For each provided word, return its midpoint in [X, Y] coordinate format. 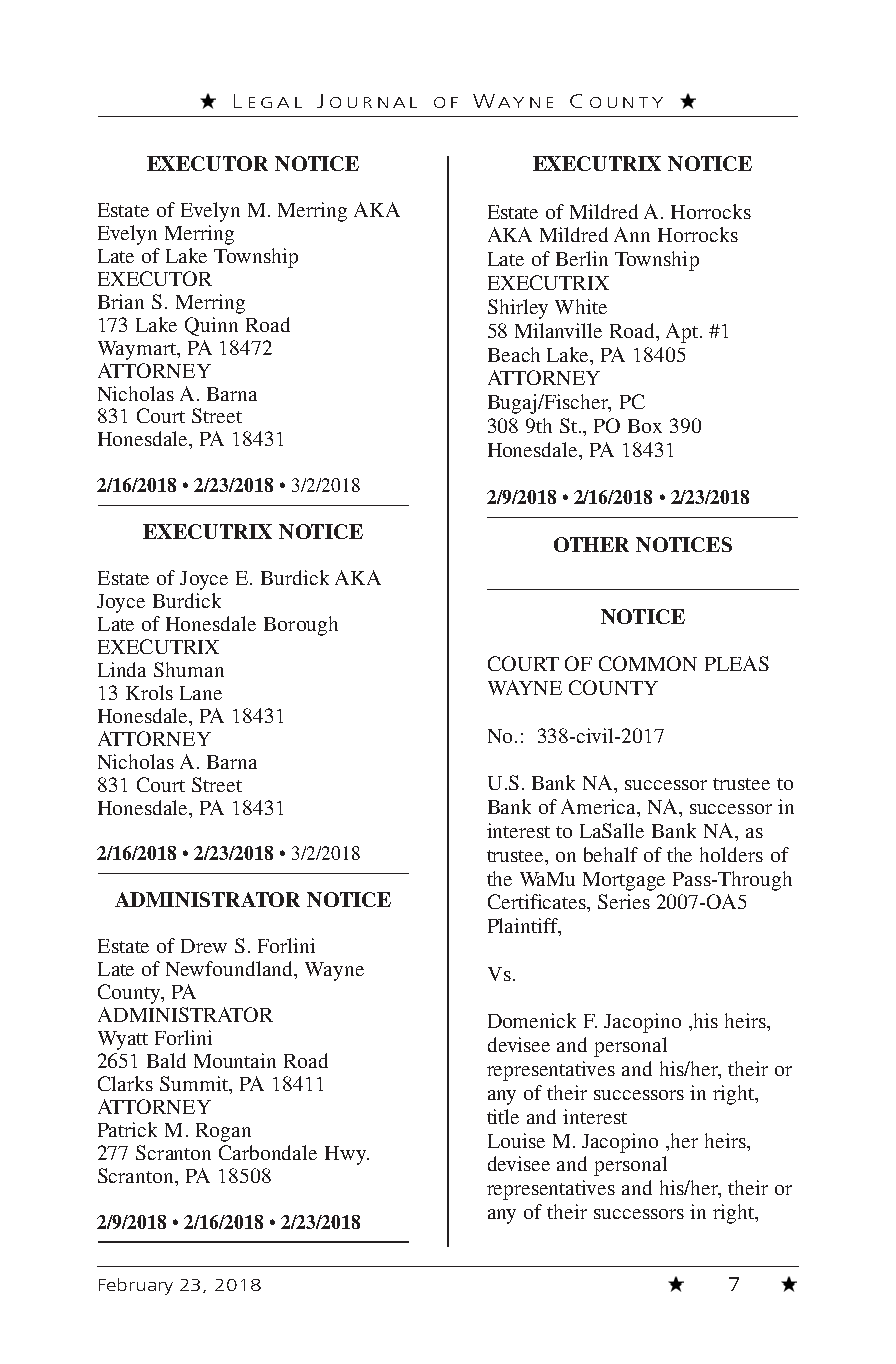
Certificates [538, 901]
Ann [632, 234]
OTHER [591, 544]
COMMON [648, 663]
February [136, 1286]
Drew [204, 946]
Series [624, 901]
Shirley [518, 309]
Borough [301, 626]
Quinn [211, 326]
